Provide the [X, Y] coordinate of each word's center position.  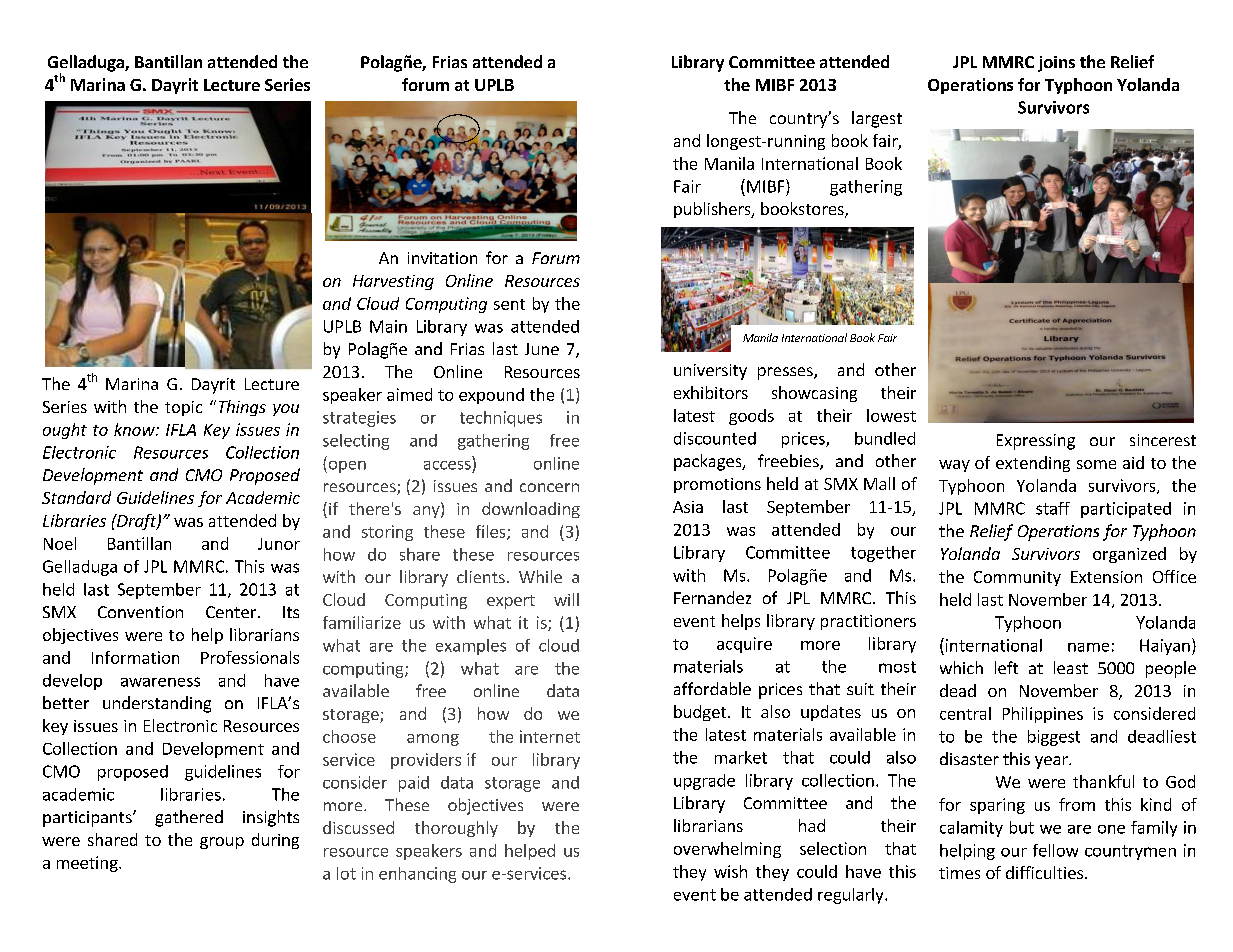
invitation [442, 258]
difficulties [1046, 872]
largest [877, 119]
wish [730, 871]
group [222, 843]
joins [1056, 64]
